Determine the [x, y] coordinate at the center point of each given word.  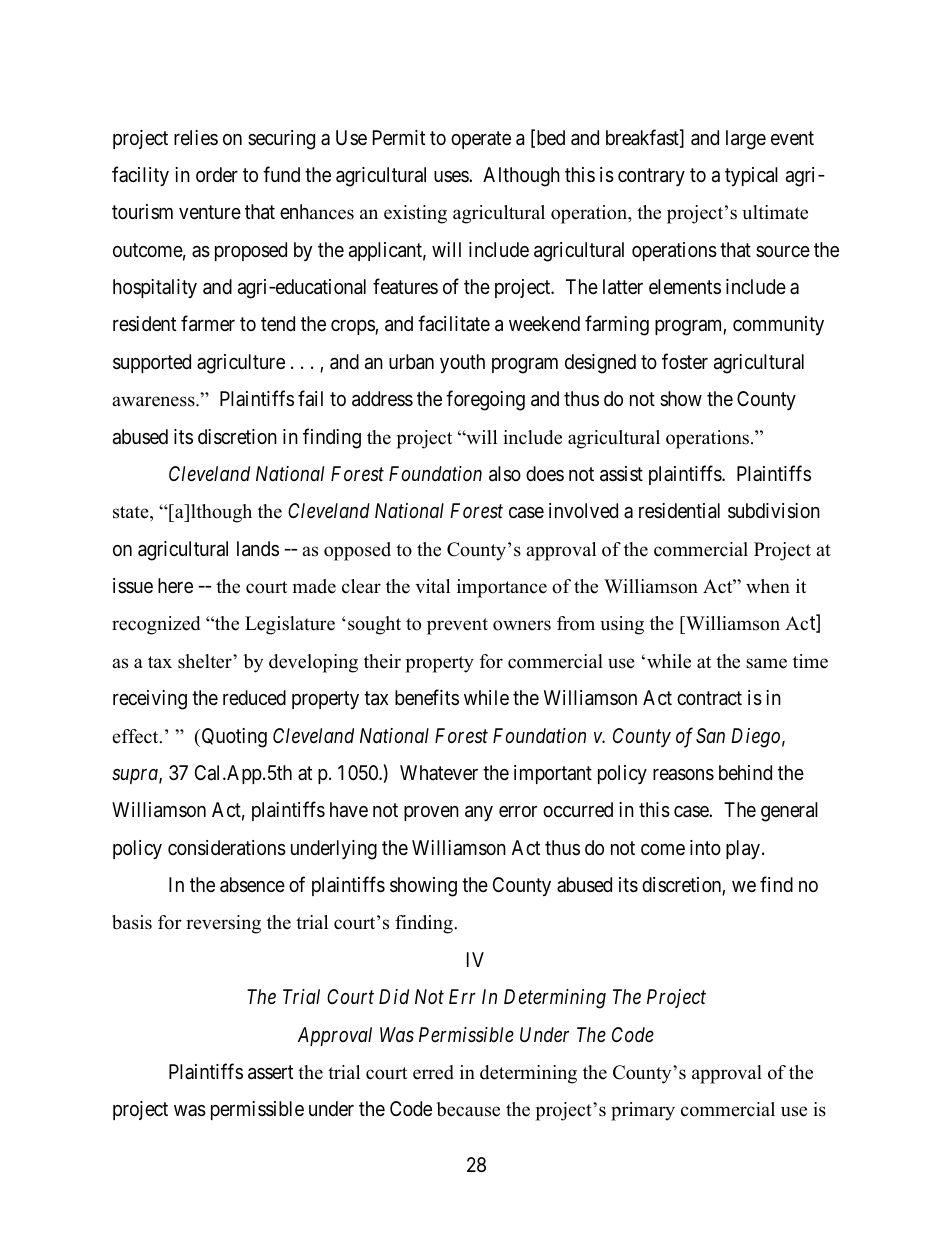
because [468, 1109]
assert [270, 1072]
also [505, 474]
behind [745, 772]
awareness [154, 401]
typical [751, 176]
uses [452, 176]
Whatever [439, 772]
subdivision [774, 511]
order [217, 174]
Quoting [233, 738]
